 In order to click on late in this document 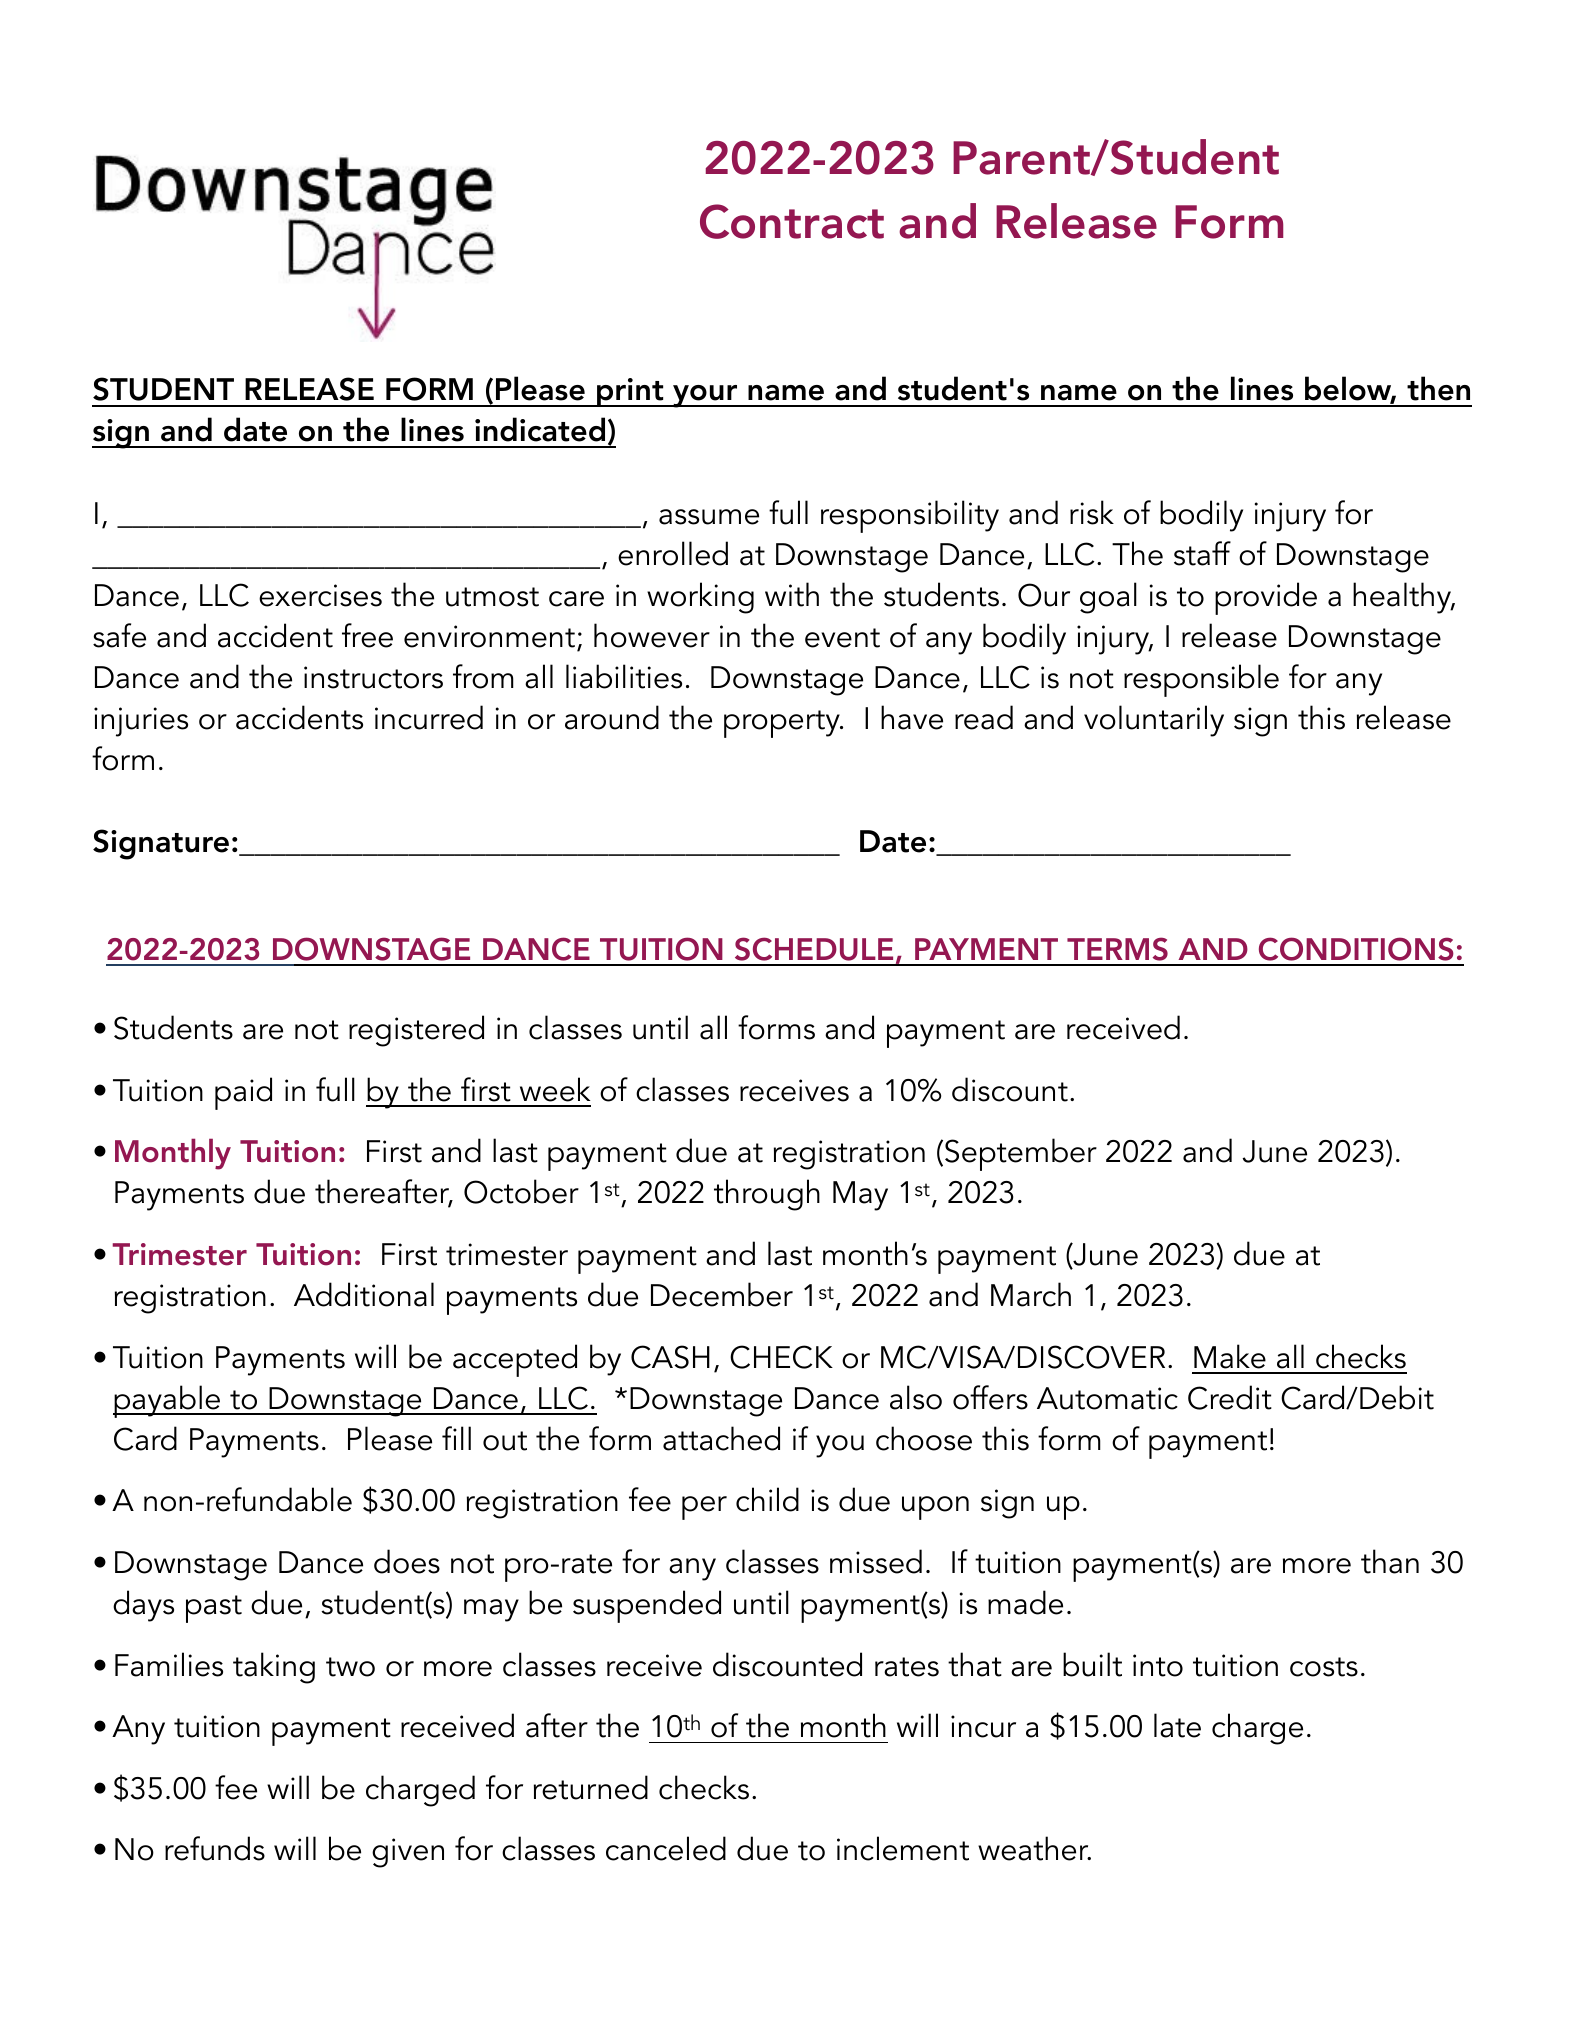, I will do `click(1177, 1725)`.
